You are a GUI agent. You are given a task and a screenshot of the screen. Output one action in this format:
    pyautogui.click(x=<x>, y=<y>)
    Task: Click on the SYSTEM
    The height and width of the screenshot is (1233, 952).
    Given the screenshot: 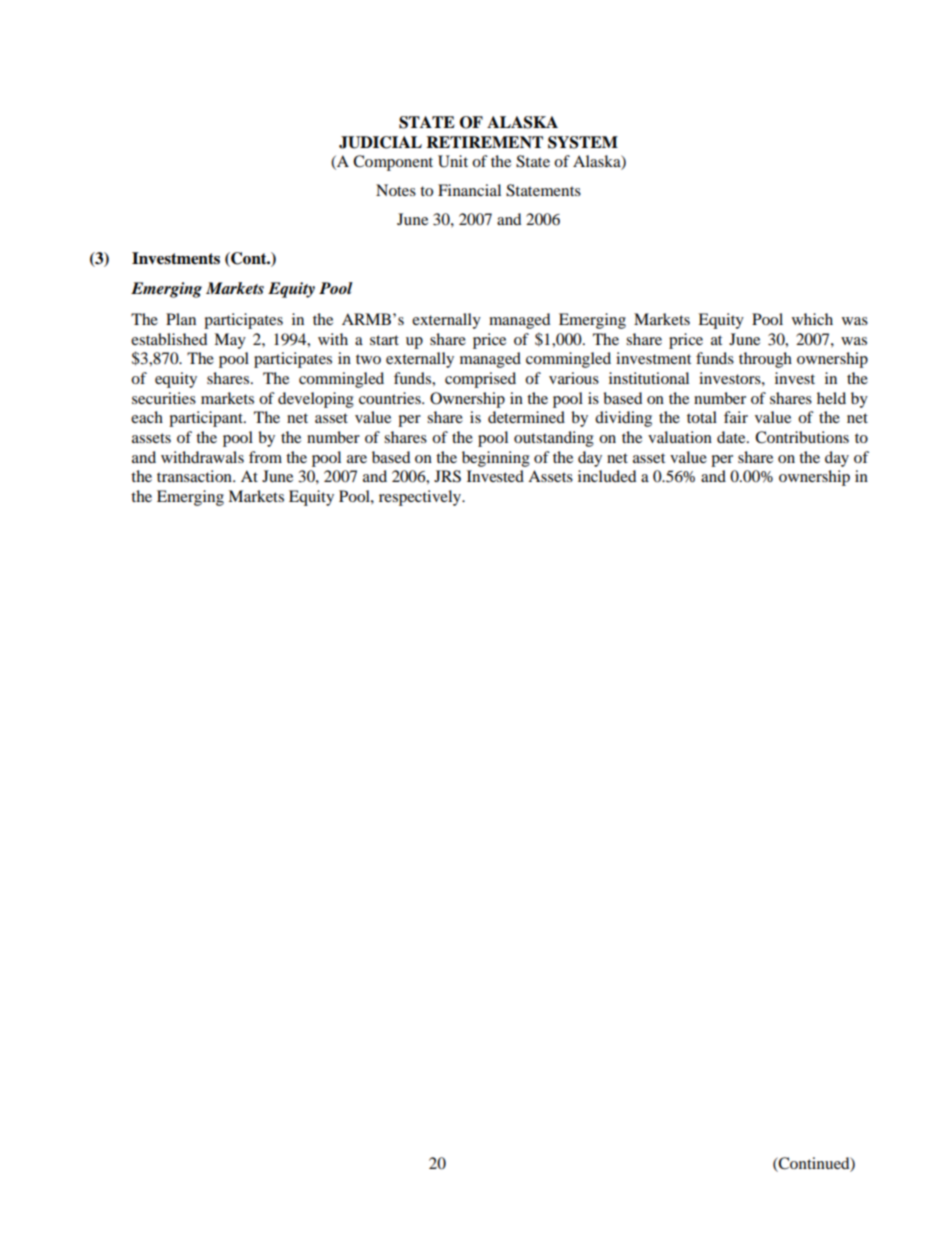 What is the action you would take?
    pyautogui.click(x=583, y=142)
